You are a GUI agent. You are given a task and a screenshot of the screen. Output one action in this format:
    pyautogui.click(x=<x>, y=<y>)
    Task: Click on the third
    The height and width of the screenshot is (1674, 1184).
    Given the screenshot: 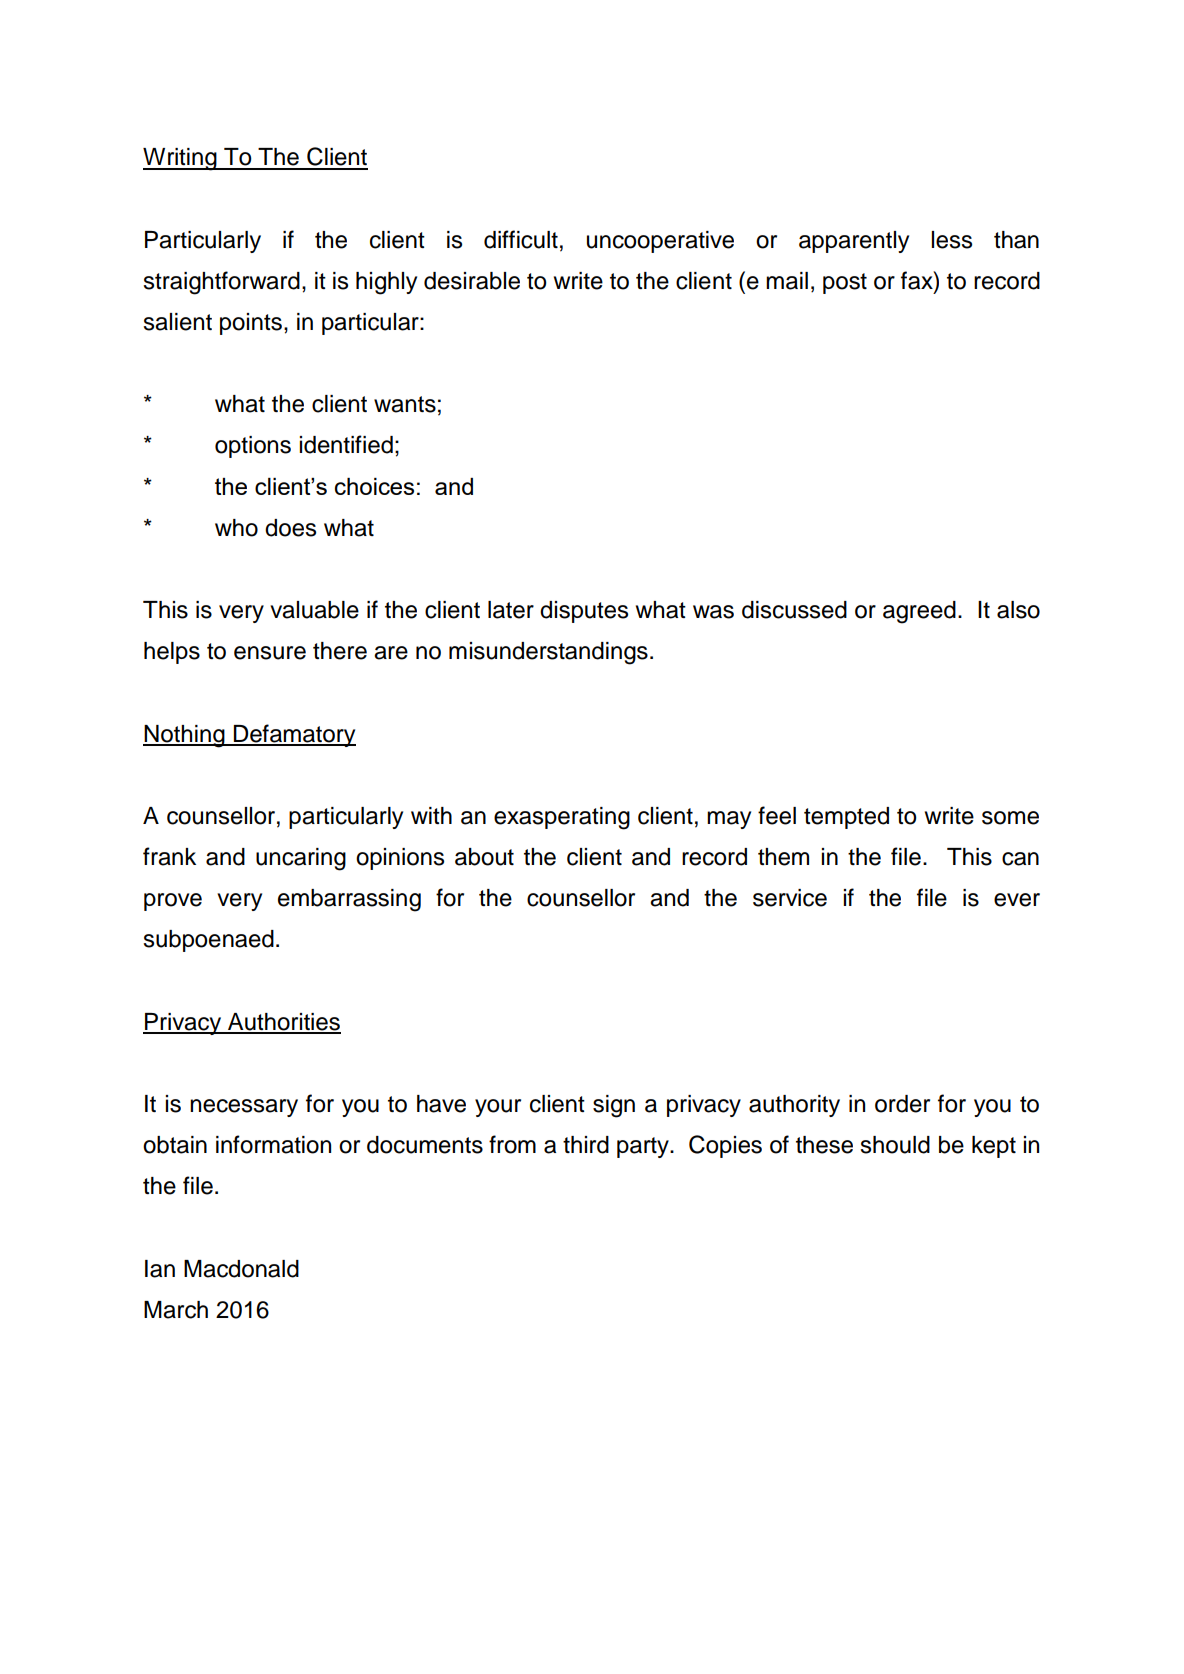 What is the action you would take?
    pyautogui.click(x=586, y=1145)
